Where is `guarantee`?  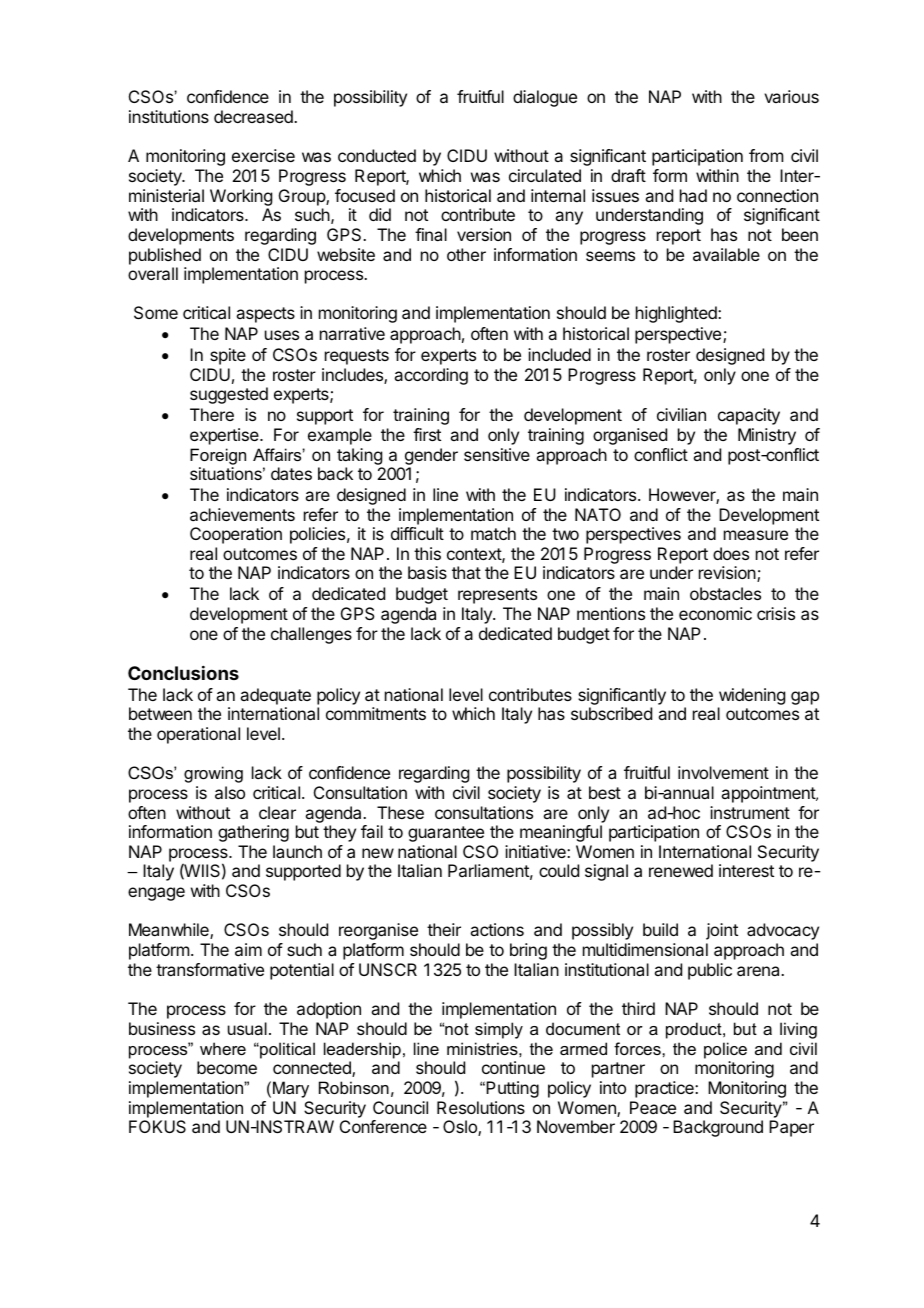 guarantee is located at coordinates (446, 834).
